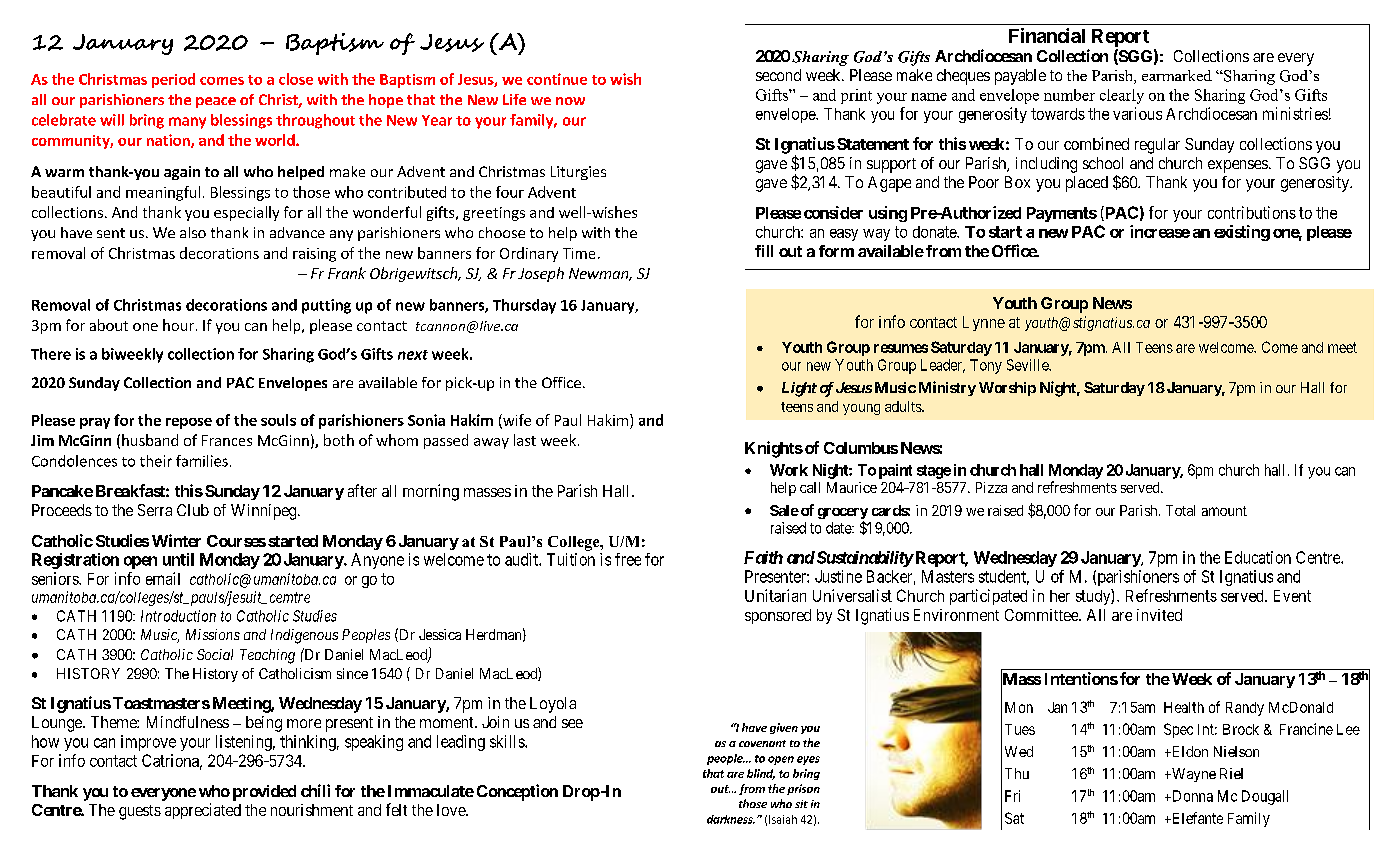 The image size is (1400, 850). Describe the element at coordinates (1177, 75) in the image. I see `earmarked` at that location.
